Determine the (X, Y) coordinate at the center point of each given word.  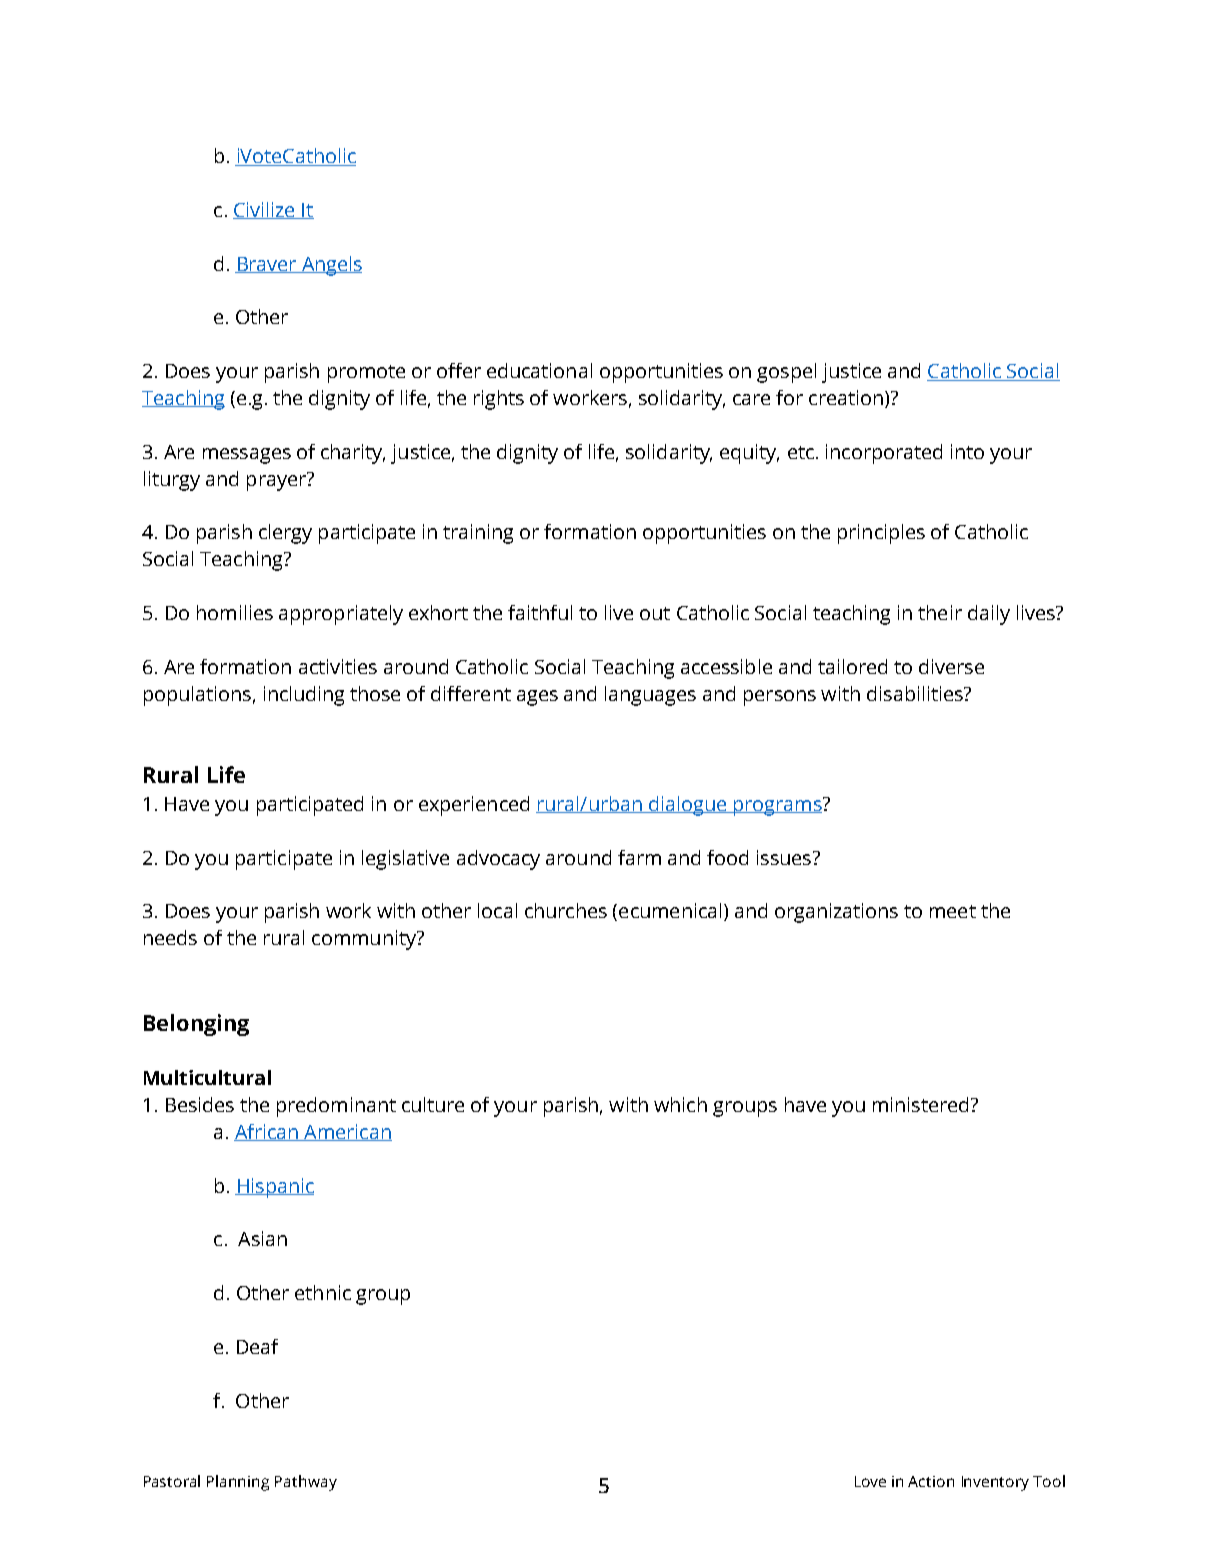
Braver (267, 265)
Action (931, 1481)
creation (846, 397)
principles (881, 534)
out (655, 613)
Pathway (306, 1483)
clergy (285, 534)
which (680, 1104)
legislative (405, 860)
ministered (920, 1104)
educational (539, 370)
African (267, 1132)
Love (870, 1481)
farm (639, 857)
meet (953, 911)
